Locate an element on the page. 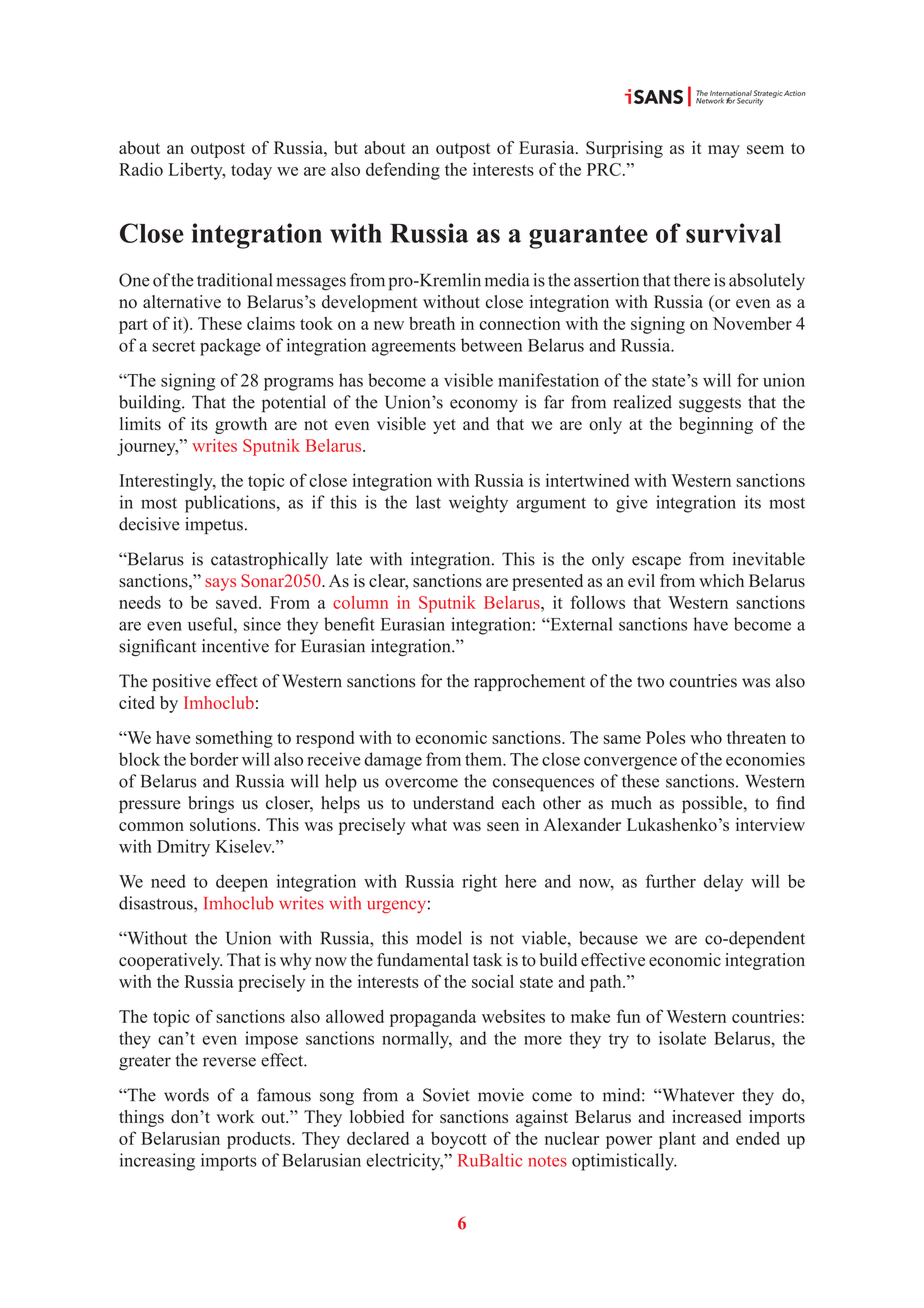 This page has height=1308, width=924. may is located at coordinates (724, 151).
